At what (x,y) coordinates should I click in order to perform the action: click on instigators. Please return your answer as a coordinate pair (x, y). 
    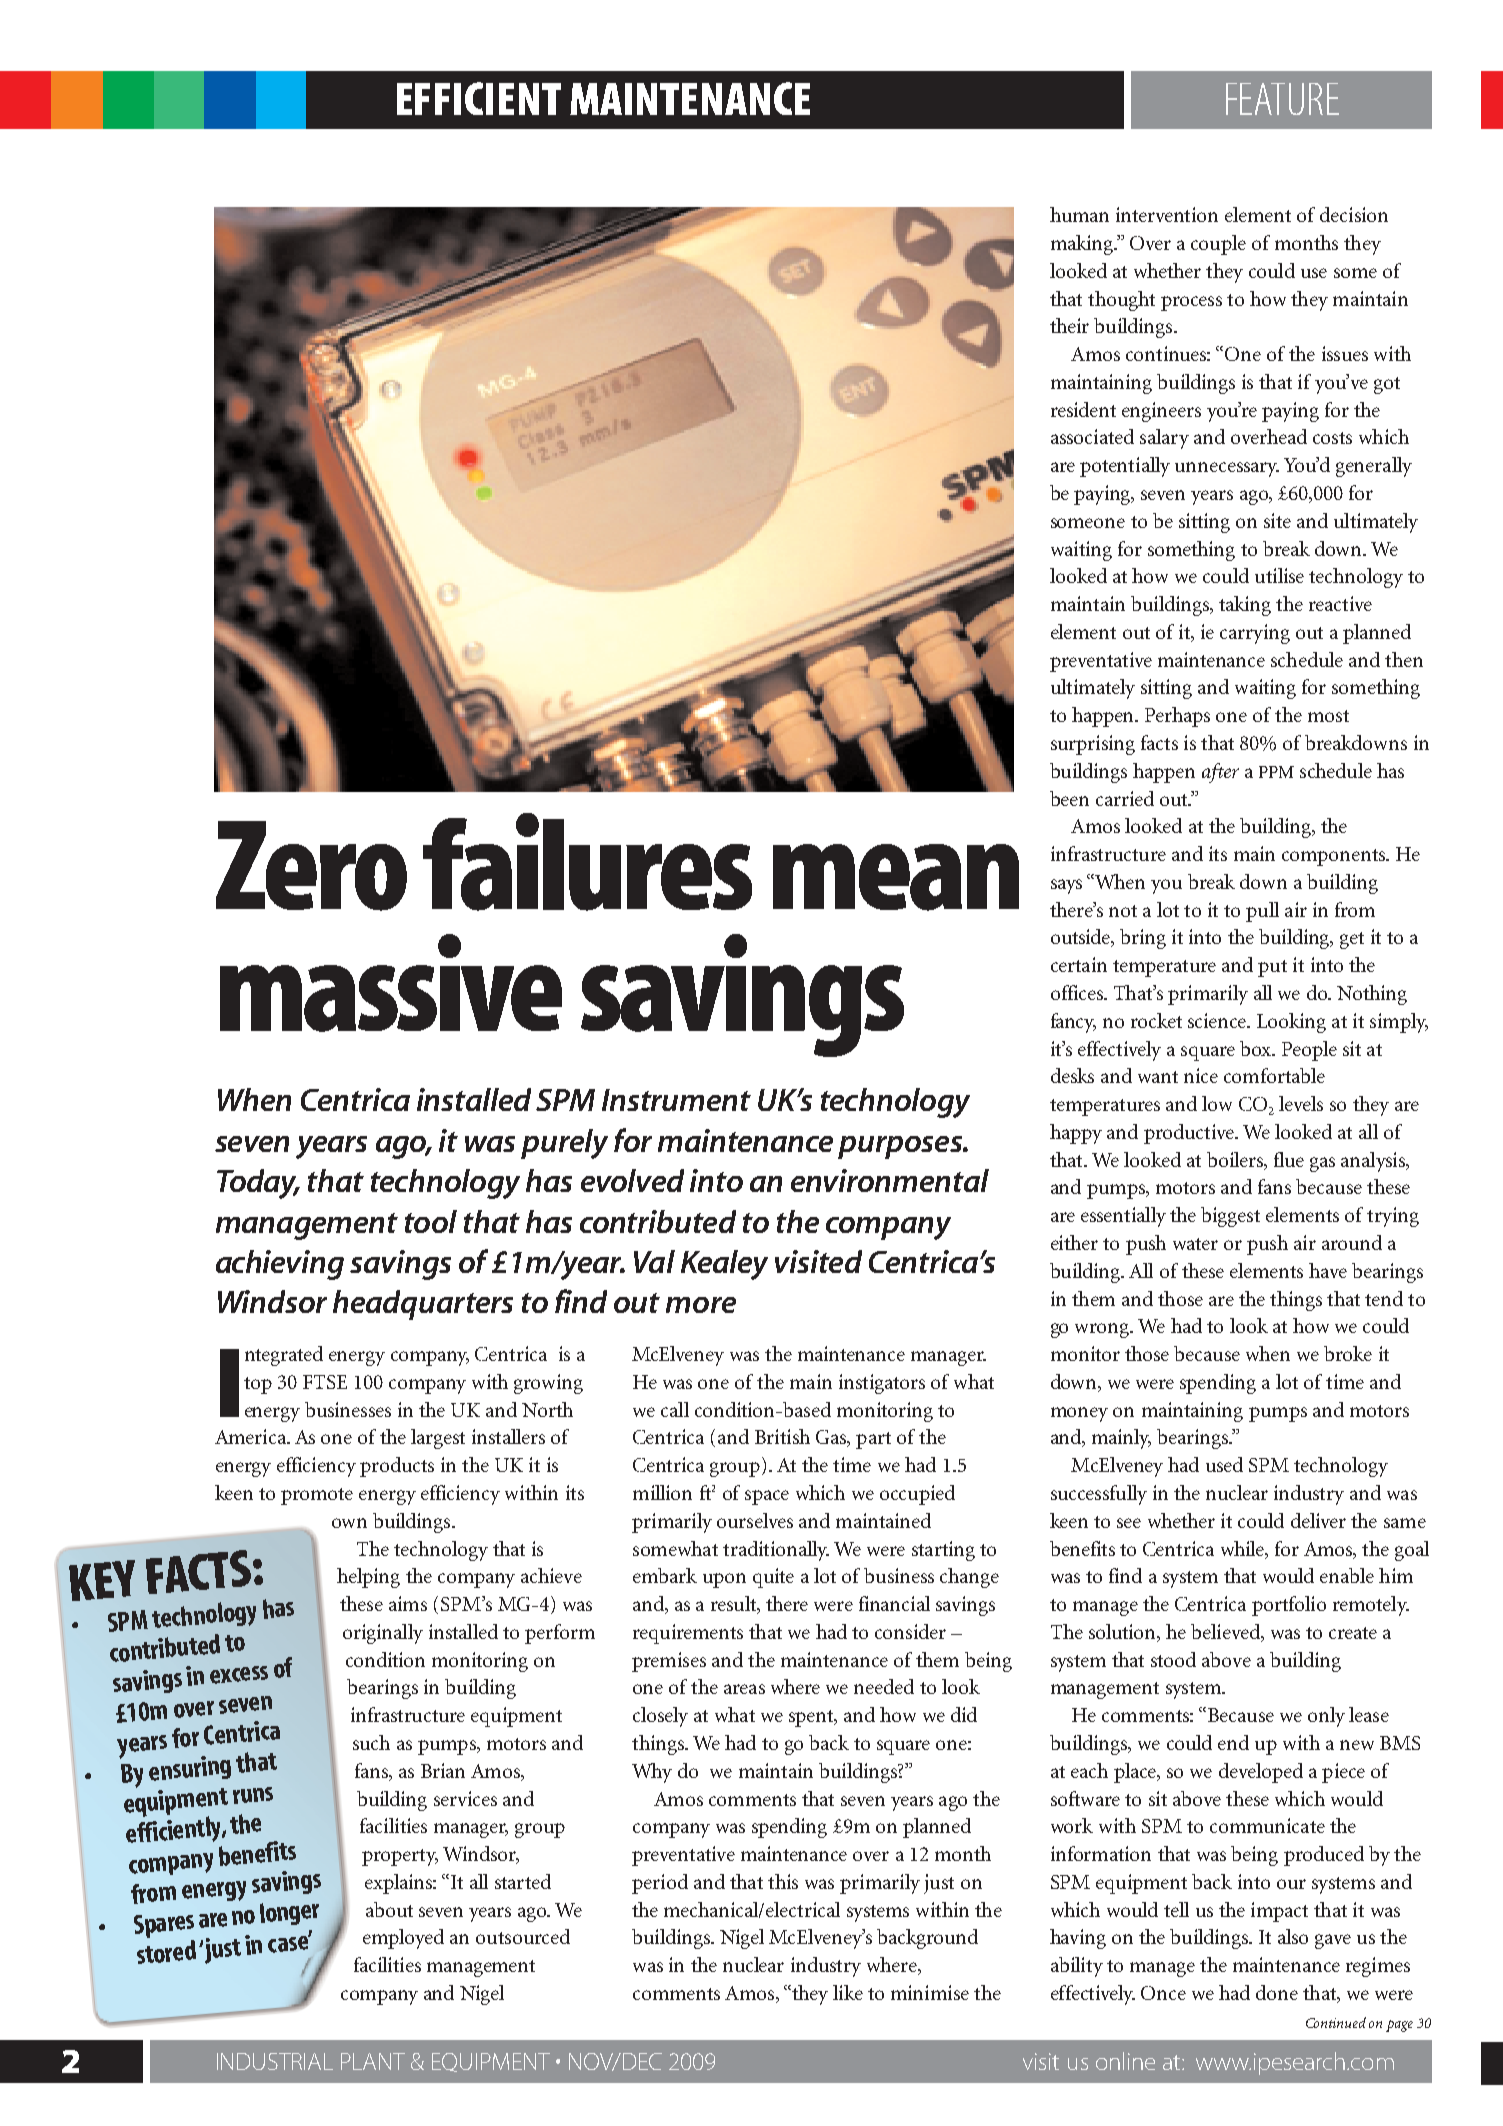
    Looking at the image, I should click on (882, 1384).
